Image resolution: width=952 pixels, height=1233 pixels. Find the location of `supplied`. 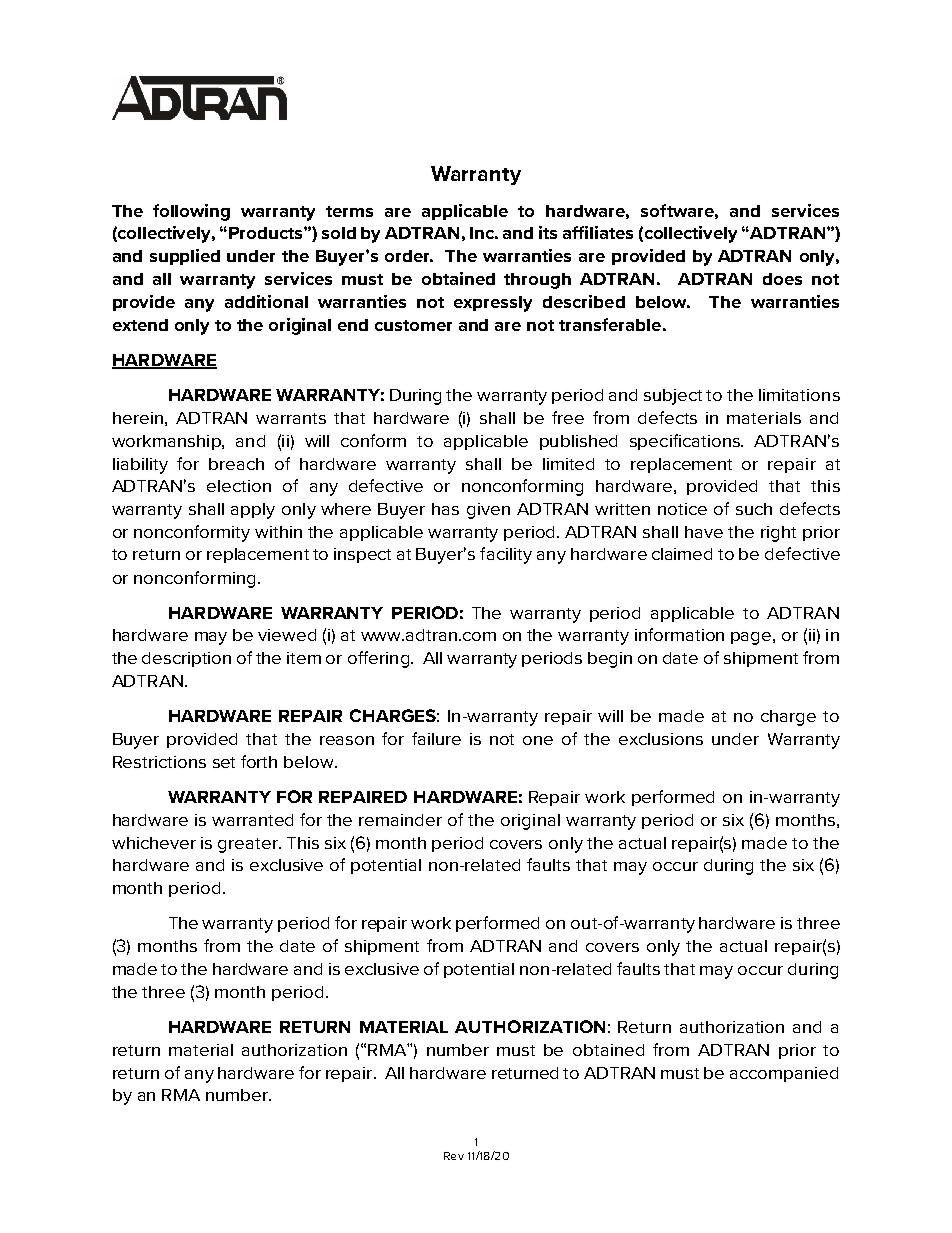

supplied is located at coordinates (185, 257).
